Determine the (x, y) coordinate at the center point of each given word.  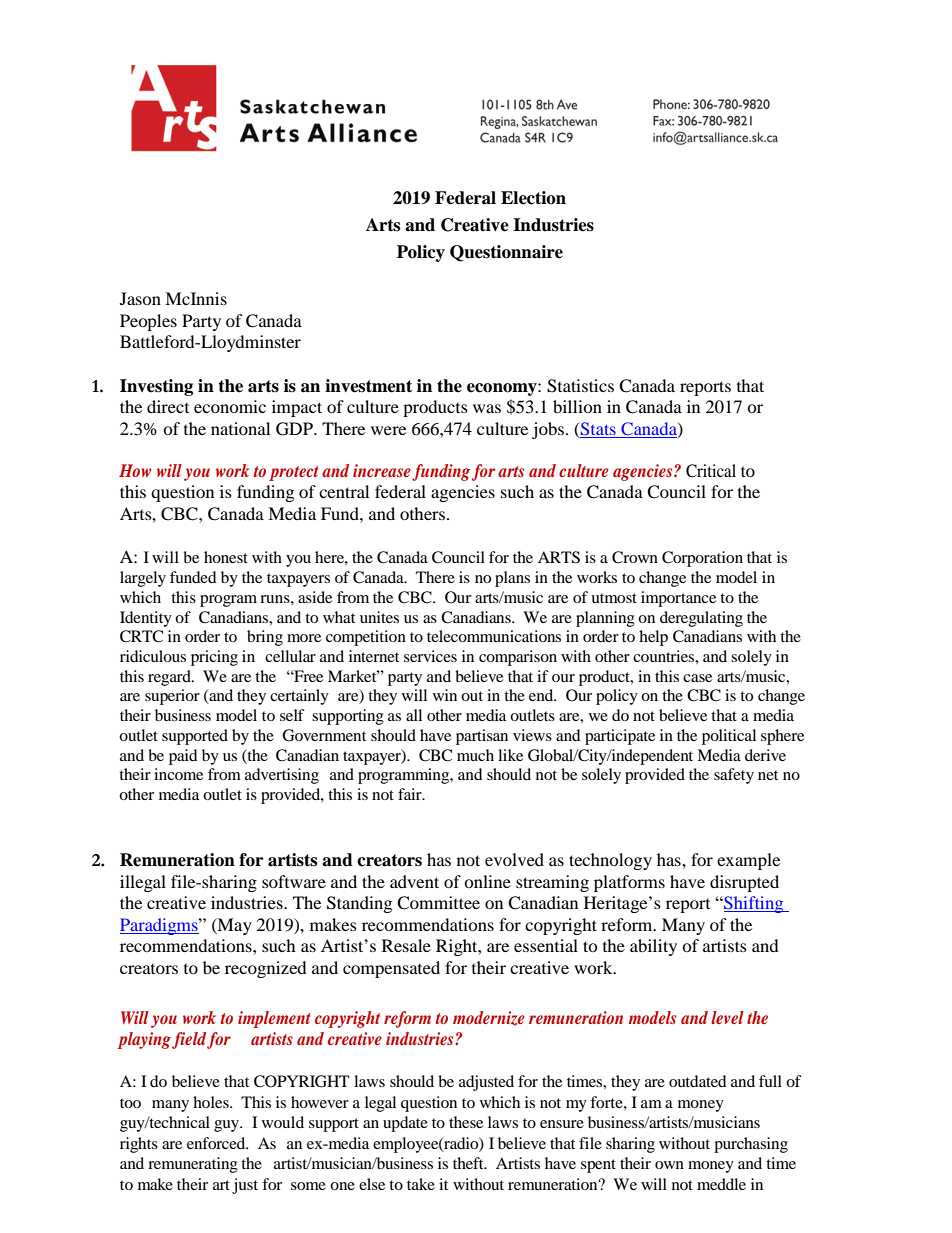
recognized (266, 969)
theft (469, 1163)
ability (653, 947)
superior (172, 697)
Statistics (580, 386)
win (445, 695)
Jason (140, 298)
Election (533, 198)
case (697, 678)
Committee (438, 903)
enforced (217, 1143)
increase (382, 470)
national (240, 428)
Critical (711, 471)
